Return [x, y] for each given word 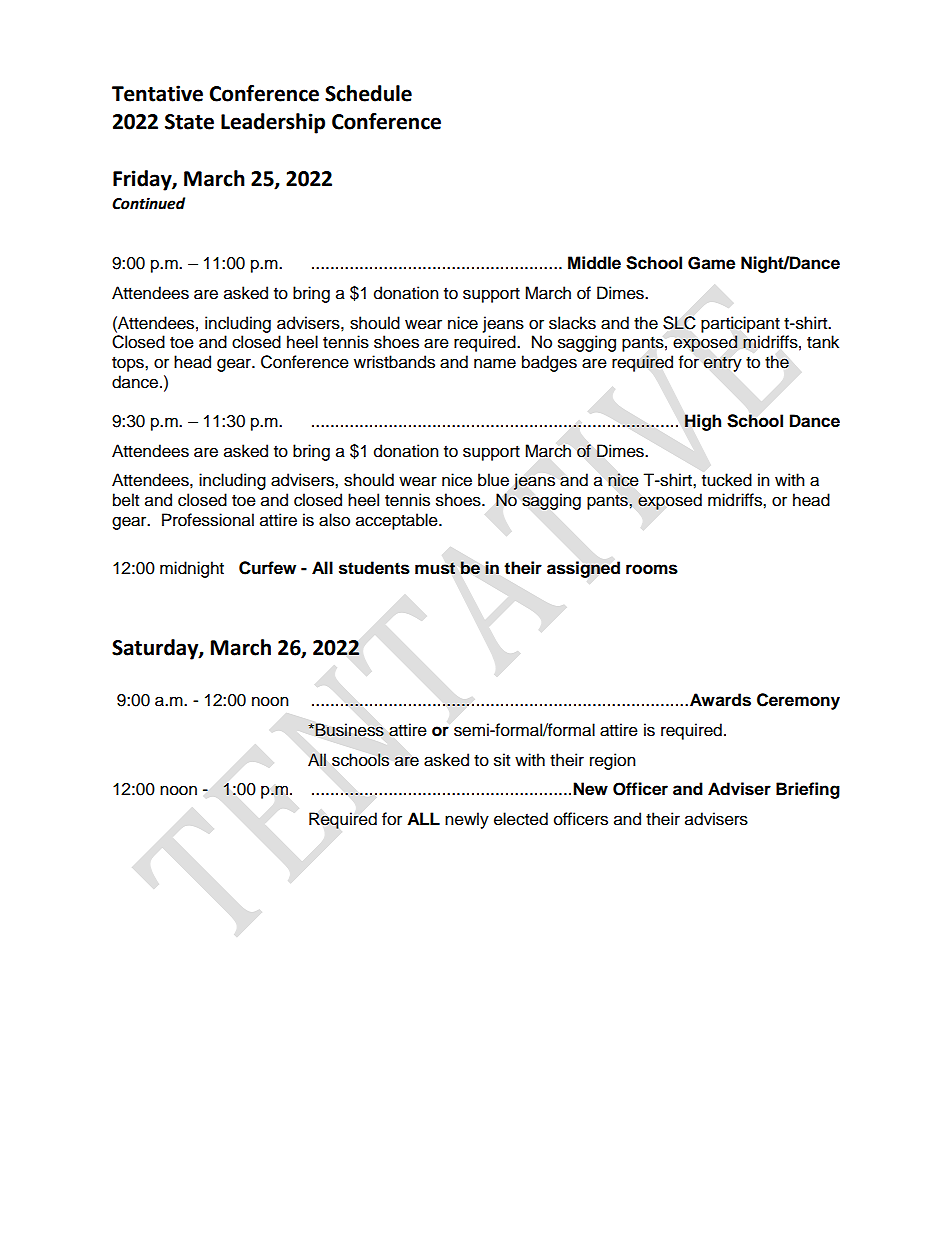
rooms [652, 569]
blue [493, 480]
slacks [572, 323]
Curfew [267, 568]
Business [349, 730]
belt [126, 500]
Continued [148, 203]
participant [740, 324]
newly [467, 820]
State [189, 122]
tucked [727, 480]
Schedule [368, 93]
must [435, 568]
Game [711, 263]
